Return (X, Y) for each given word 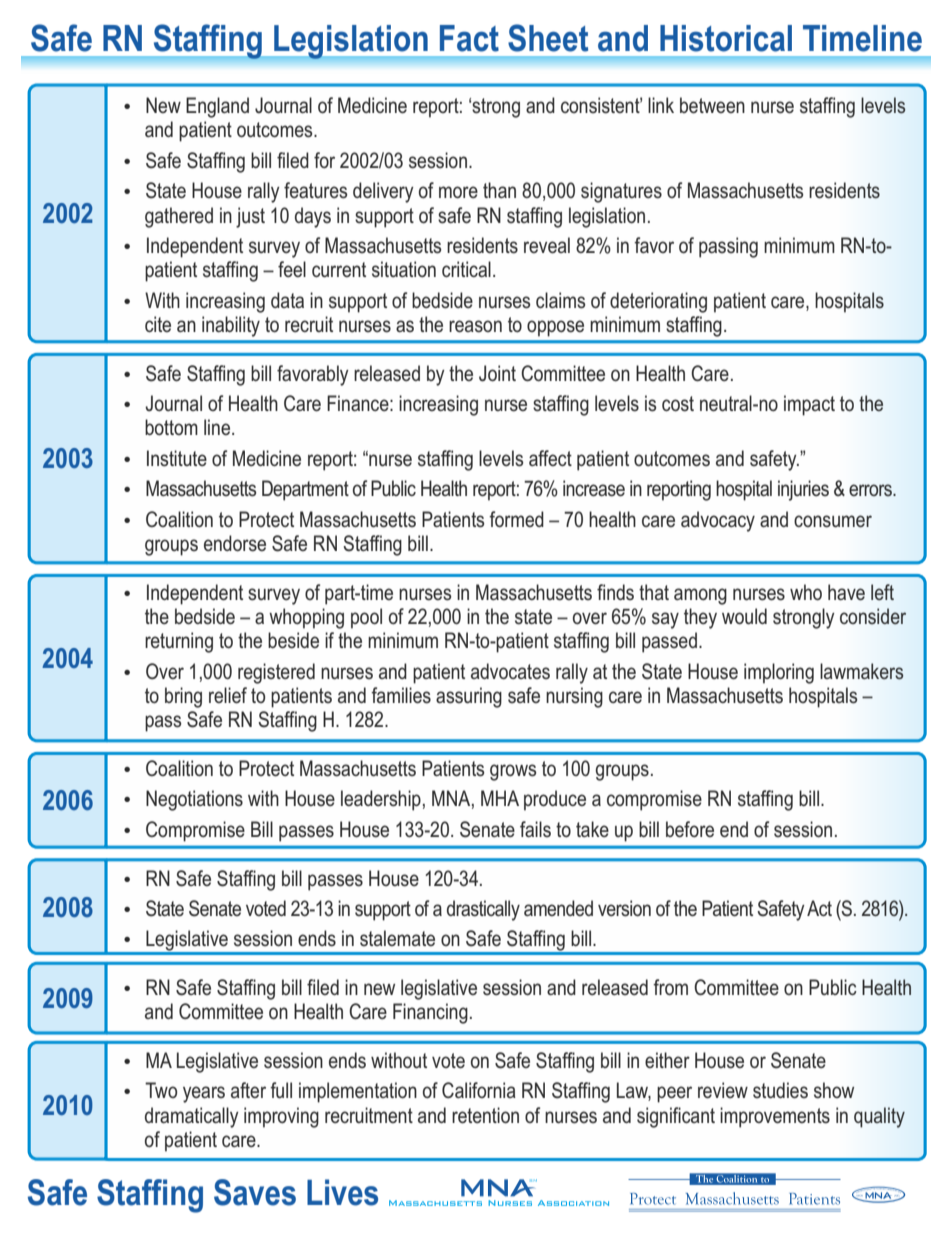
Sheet (548, 38)
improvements (775, 1117)
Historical (726, 38)
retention (485, 1115)
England (217, 107)
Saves (255, 1192)
